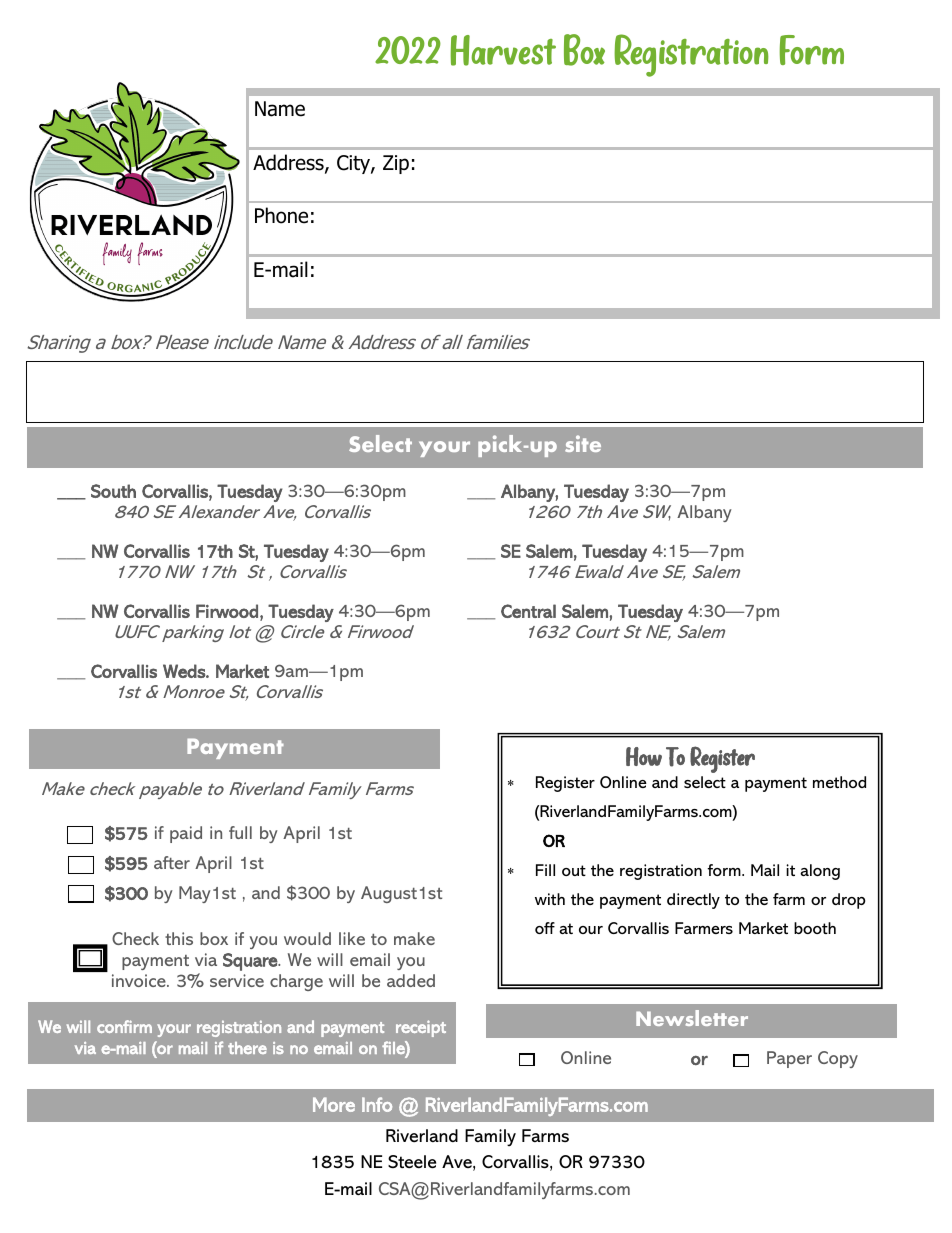 The image size is (952, 1233). What do you see at coordinates (281, 215) in the screenshot?
I see `Phone` at bounding box center [281, 215].
